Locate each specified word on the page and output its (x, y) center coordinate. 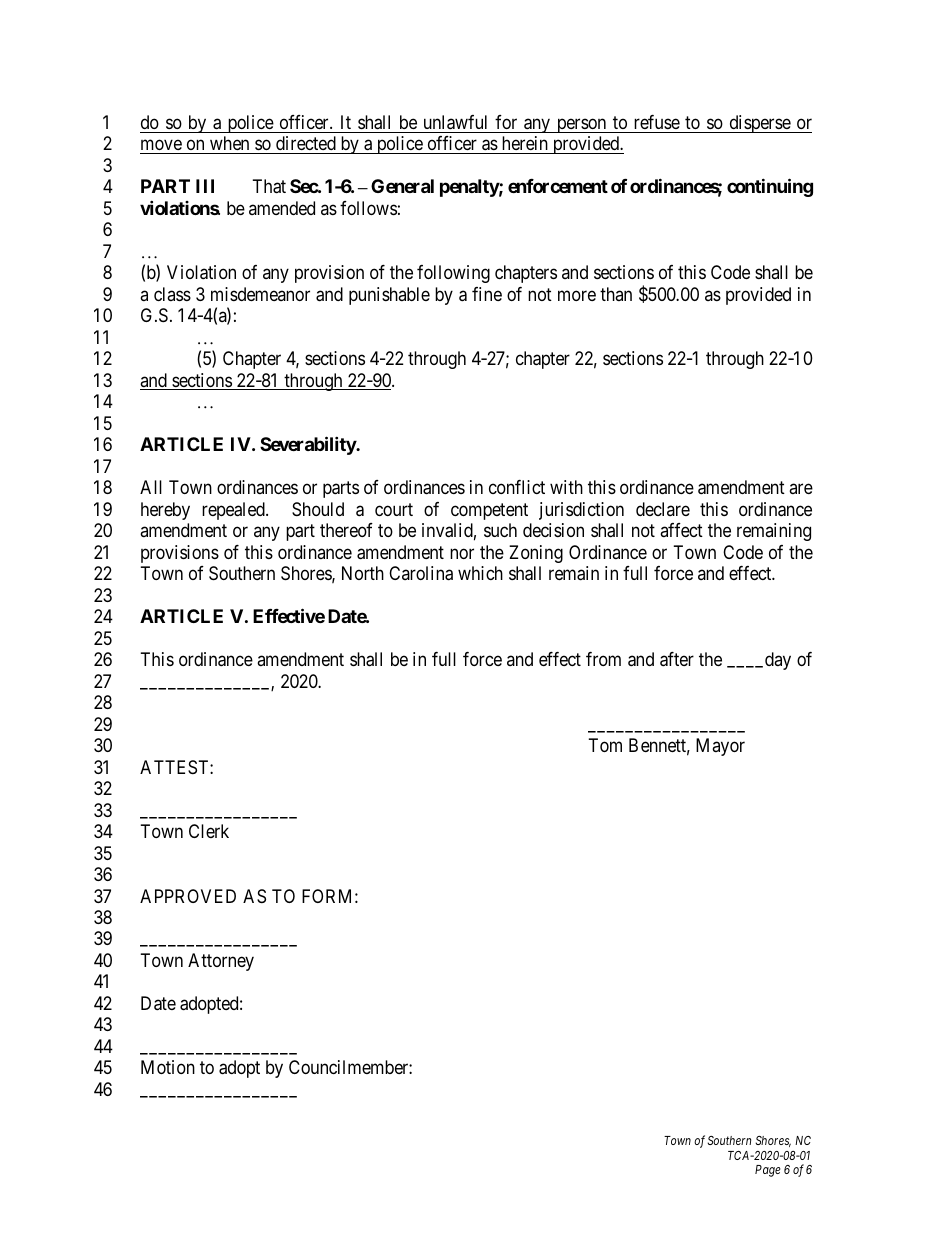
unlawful (455, 122)
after (677, 659)
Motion (168, 1067)
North (363, 573)
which (480, 573)
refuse (657, 122)
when (229, 145)
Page (768, 1171)
